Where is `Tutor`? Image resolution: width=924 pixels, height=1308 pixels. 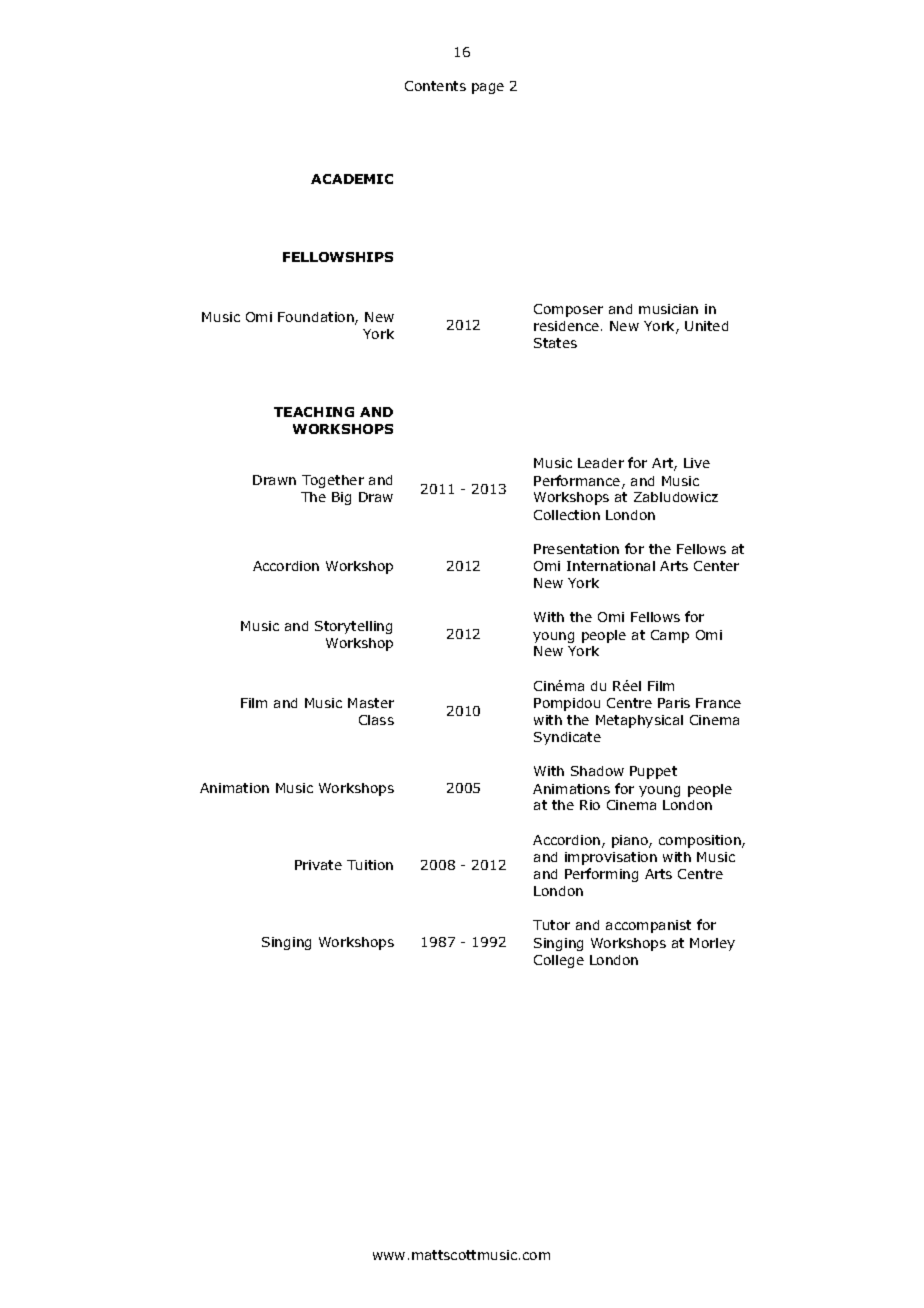
Tutor is located at coordinates (551, 925).
